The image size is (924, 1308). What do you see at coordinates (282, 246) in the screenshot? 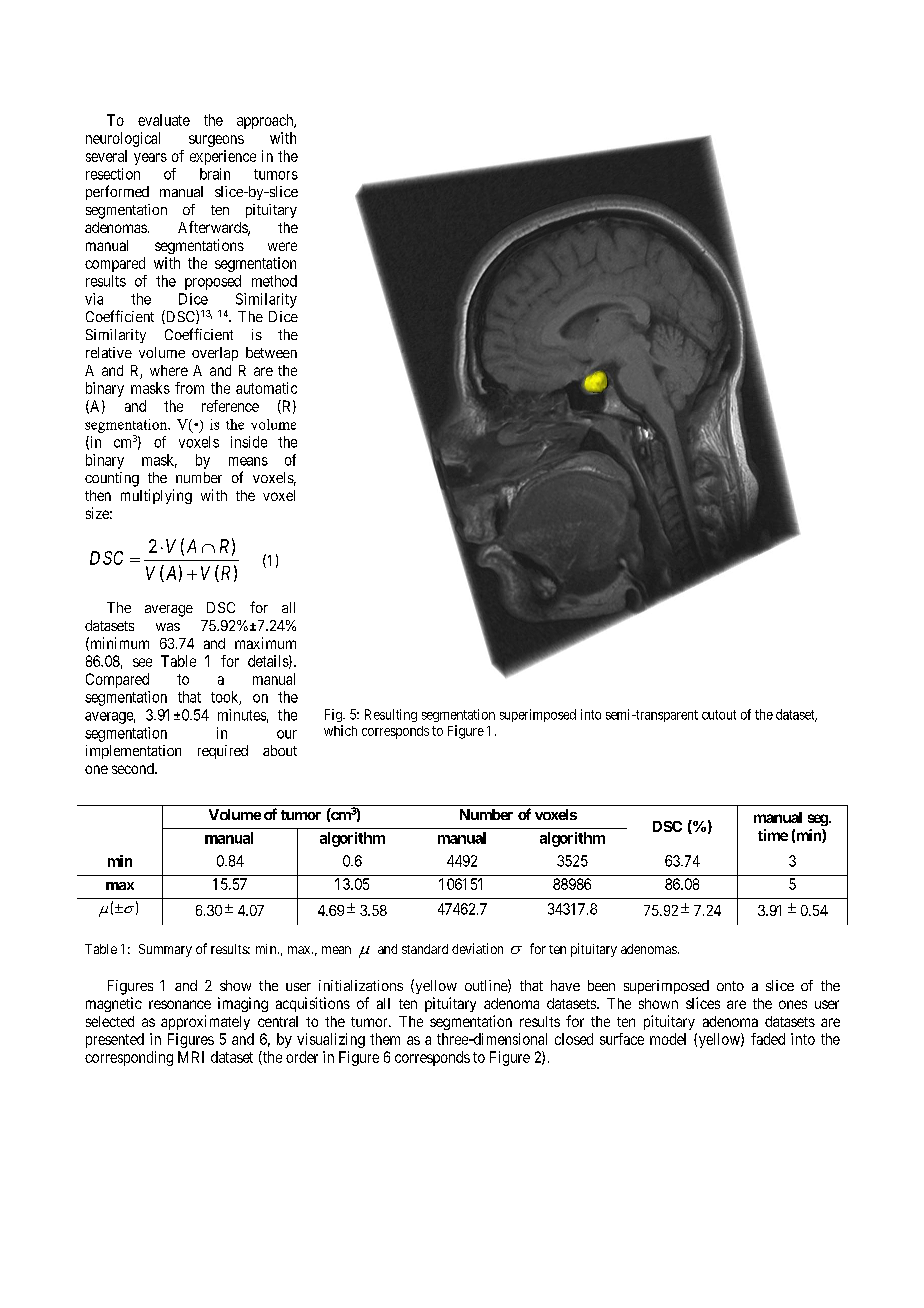
I see `were` at bounding box center [282, 246].
